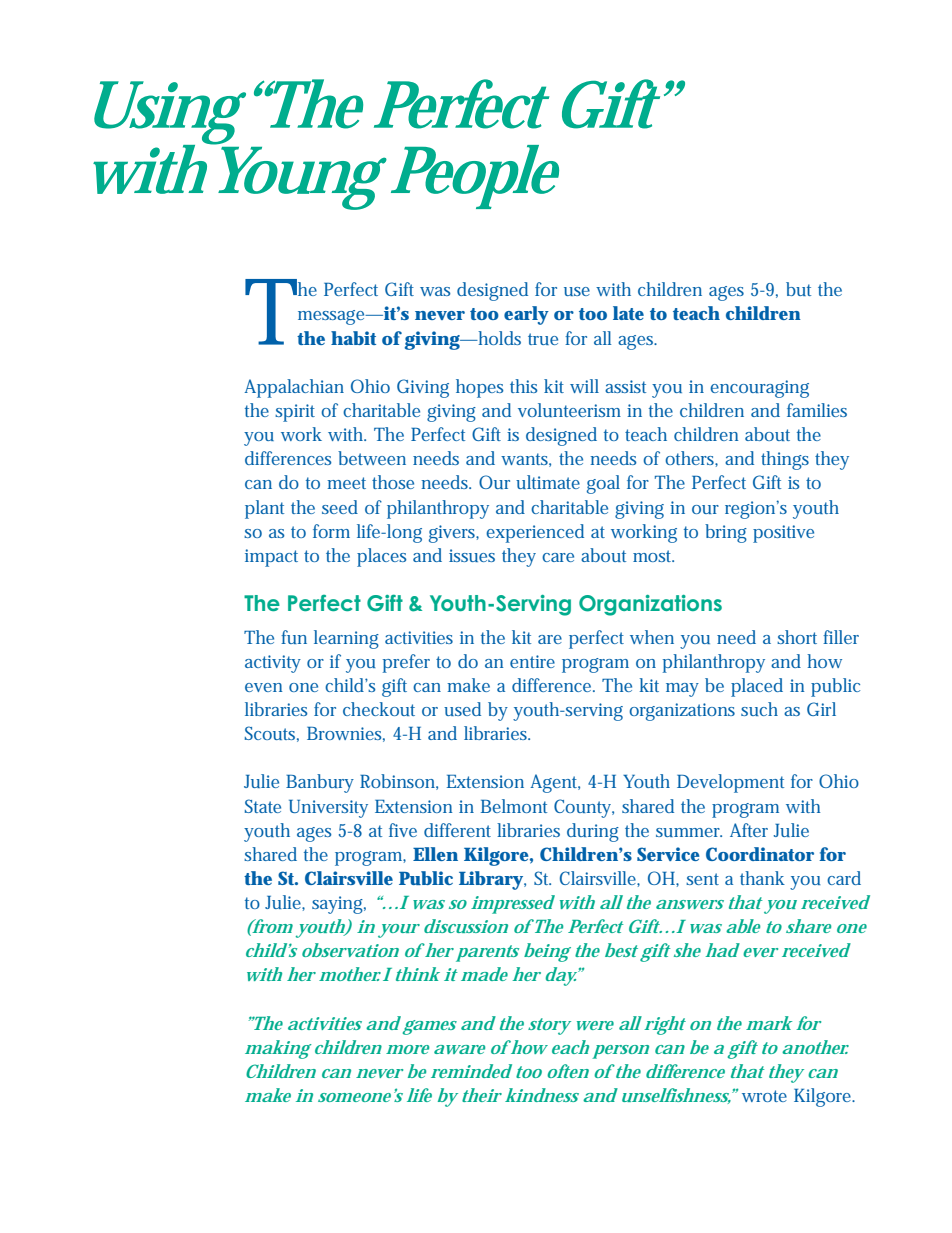  Describe the element at coordinates (491, 880) in the screenshot. I see `Library` at that location.
